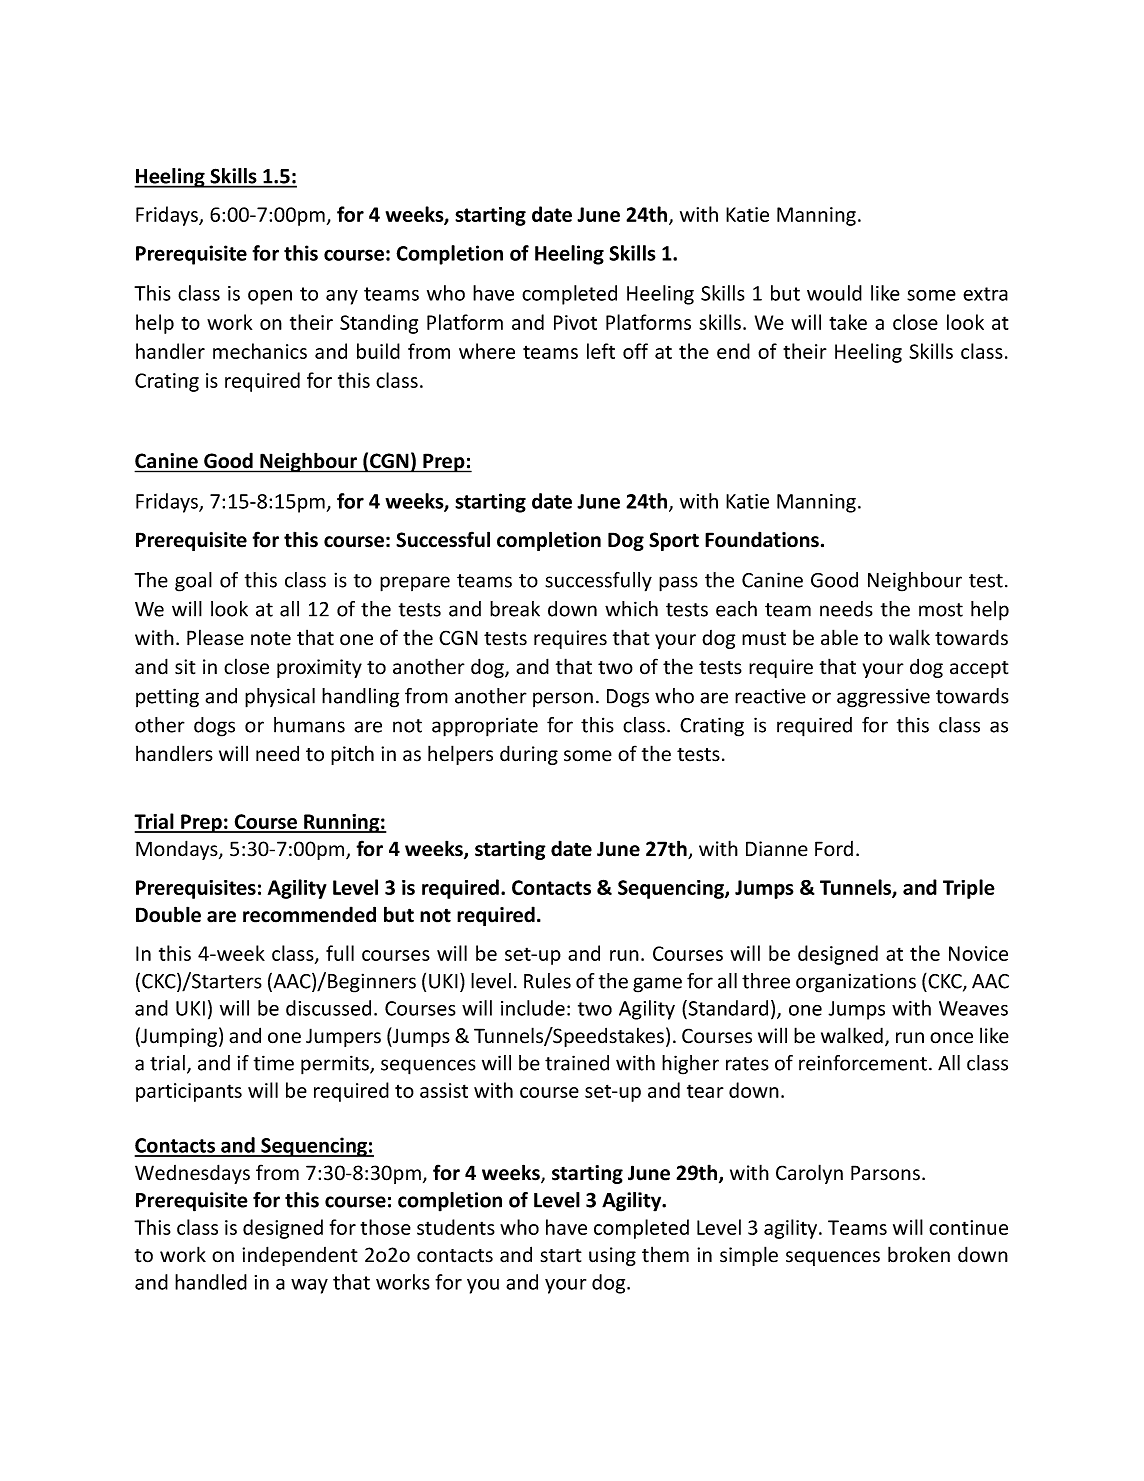  I want to click on would, so click(834, 293).
